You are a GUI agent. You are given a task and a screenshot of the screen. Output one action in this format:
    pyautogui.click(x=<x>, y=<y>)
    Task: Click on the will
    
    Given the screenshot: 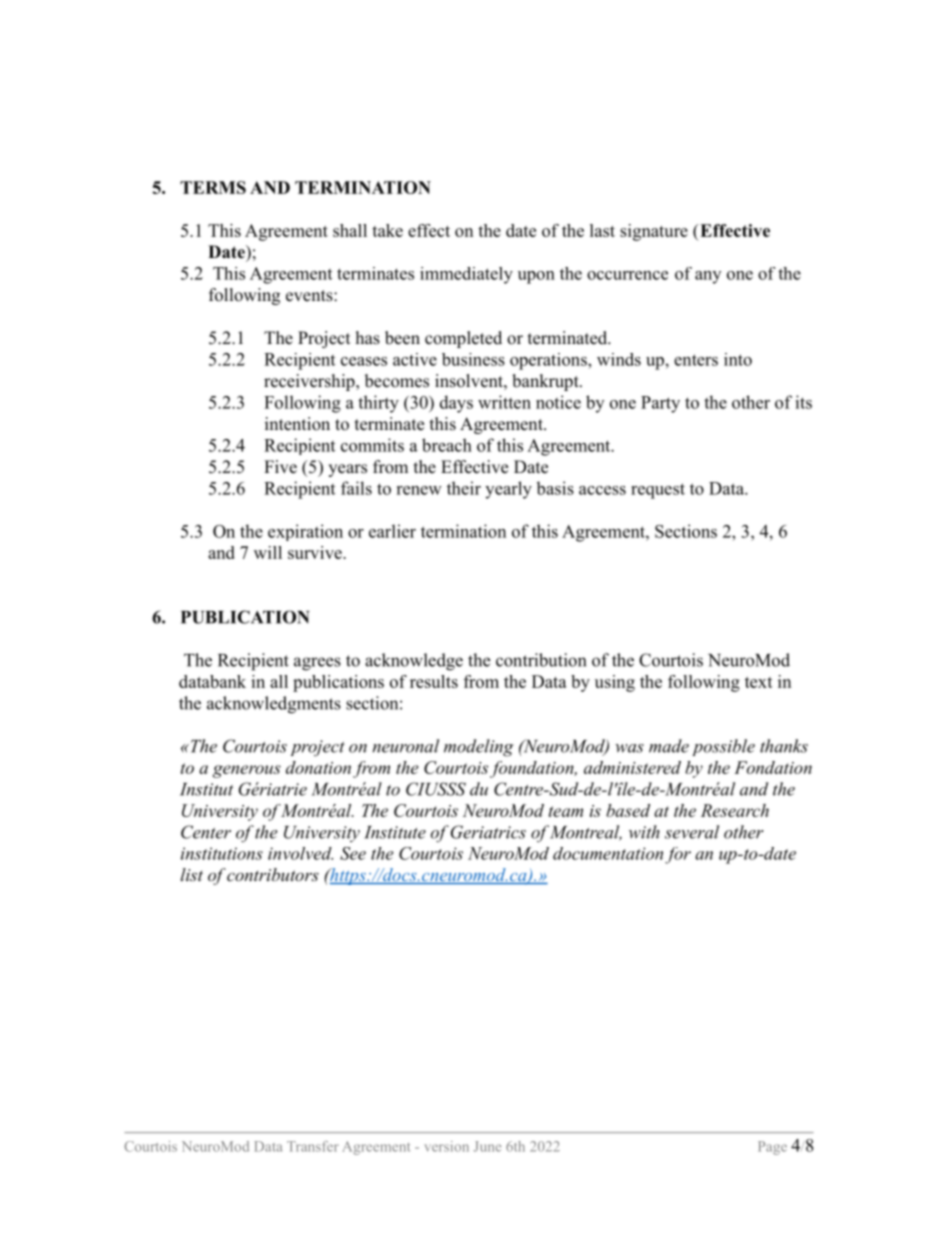 What is the action you would take?
    pyautogui.click(x=268, y=552)
